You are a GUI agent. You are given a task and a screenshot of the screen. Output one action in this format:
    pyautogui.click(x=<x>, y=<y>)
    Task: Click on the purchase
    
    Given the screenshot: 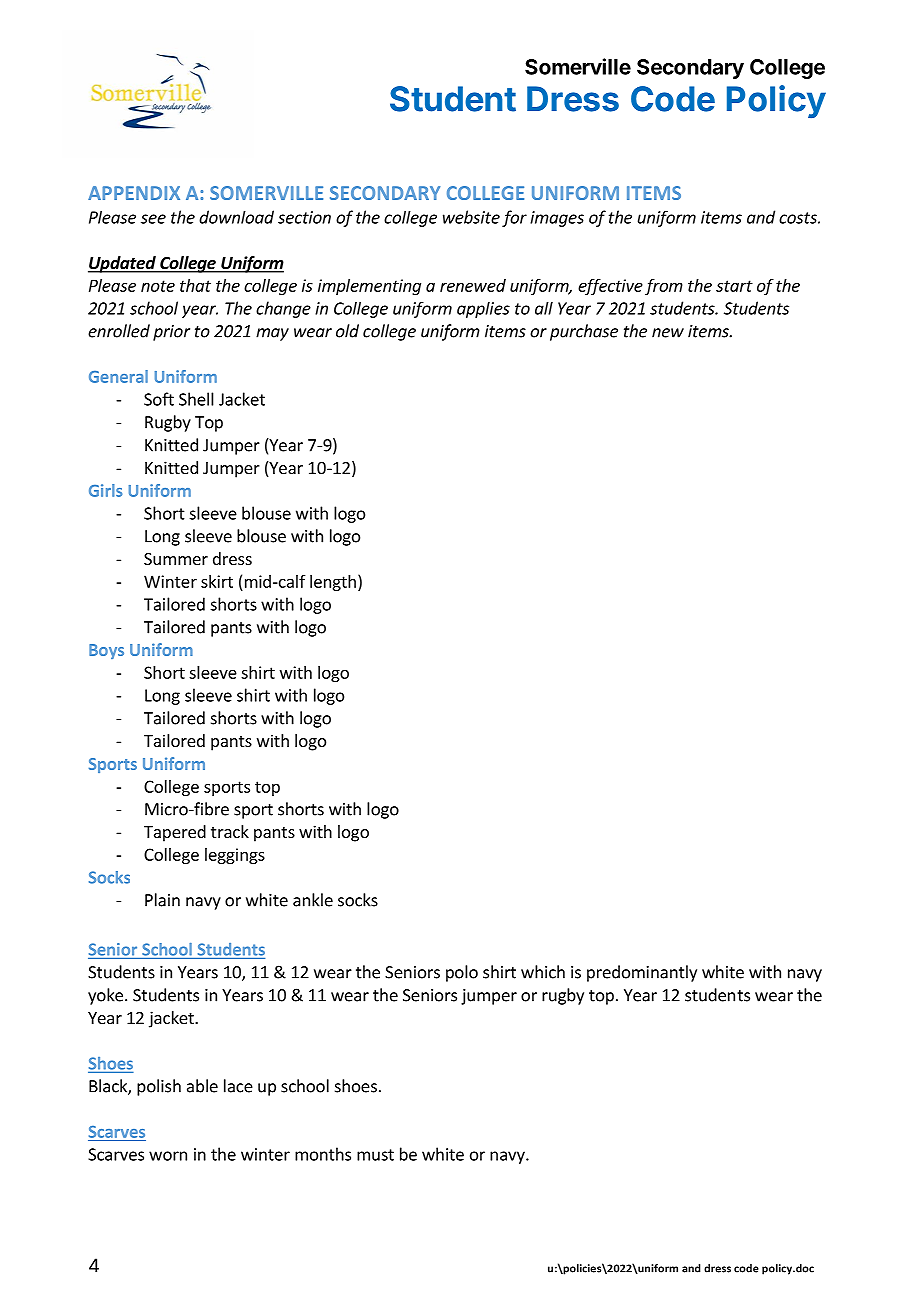 What is the action you would take?
    pyautogui.click(x=584, y=332)
